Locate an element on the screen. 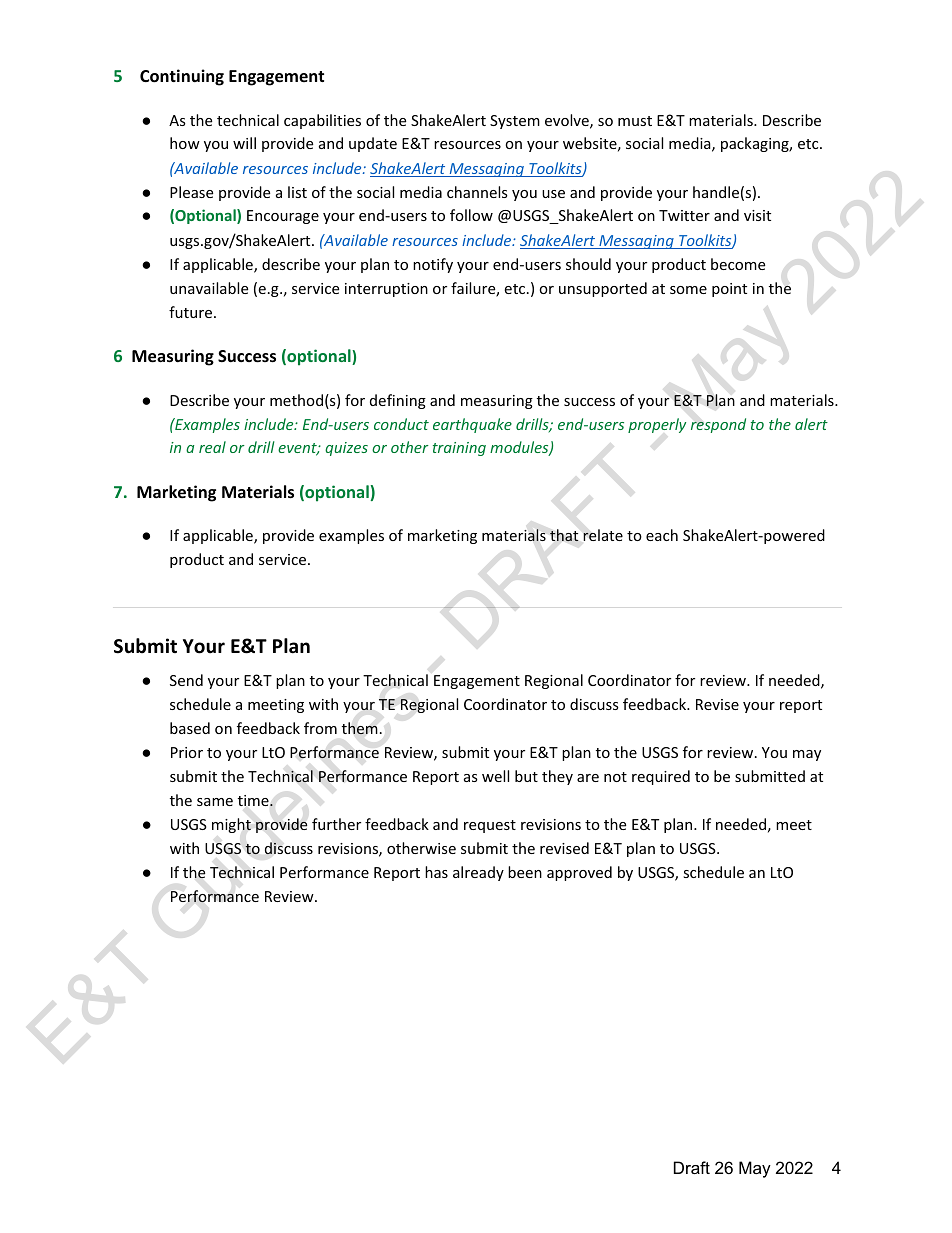 This screenshot has width=952, height=1233. required is located at coordinates (661, 777).
